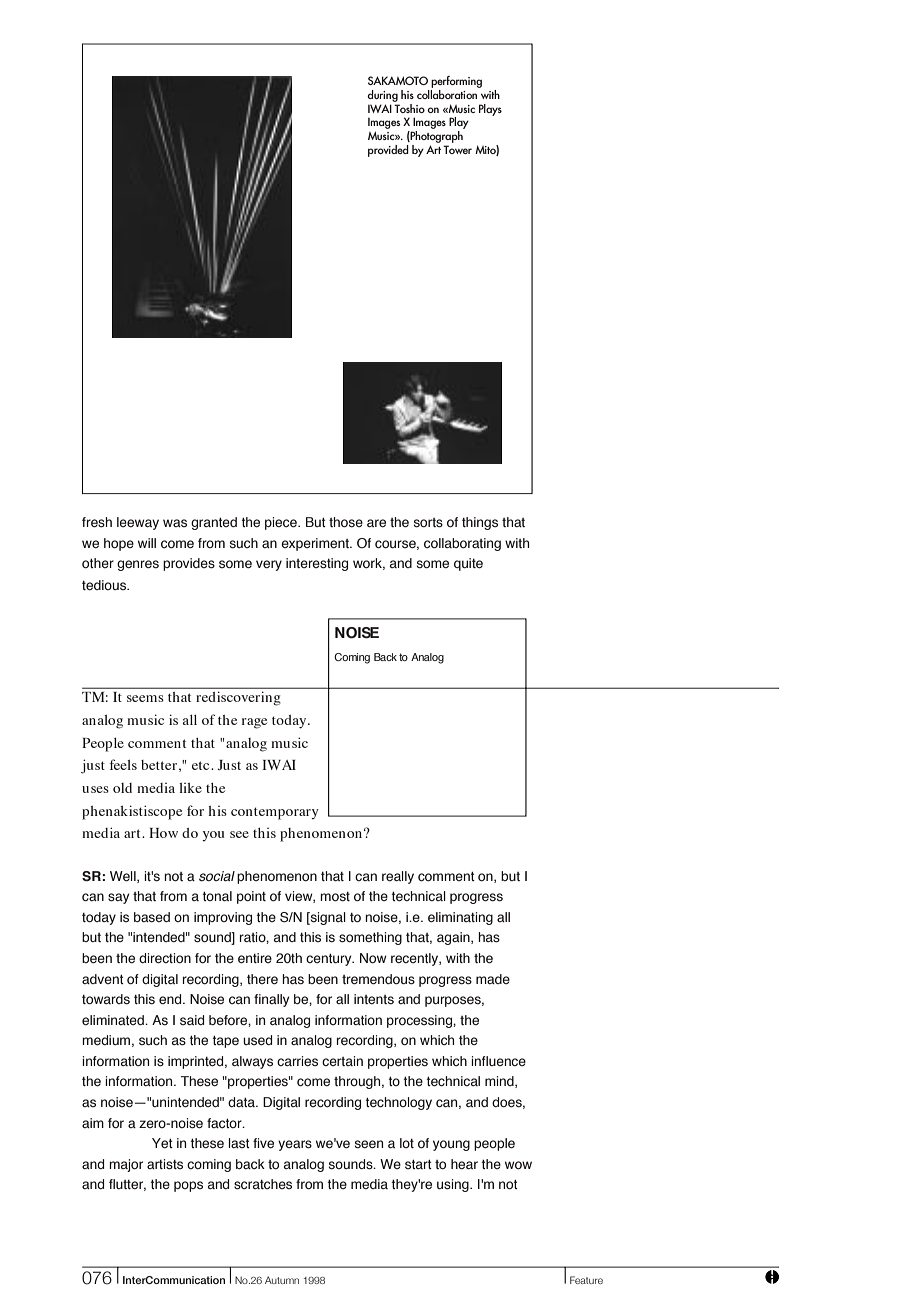 The height and width of the screenshot is (1316, 900). What do you see at coordinates (457, 149) in the screenshot?
I see `Tower` at bounding box center [457, 149].
